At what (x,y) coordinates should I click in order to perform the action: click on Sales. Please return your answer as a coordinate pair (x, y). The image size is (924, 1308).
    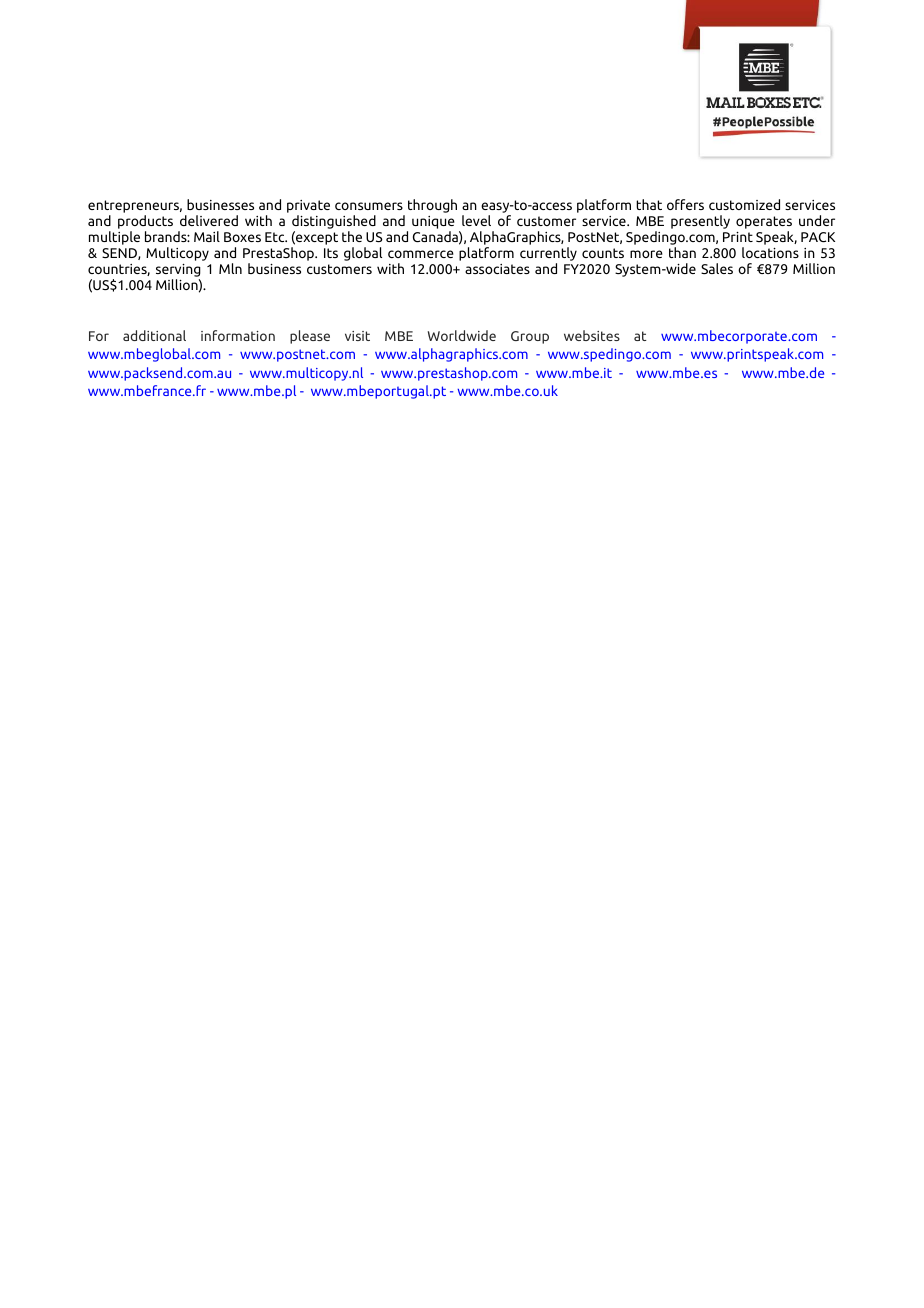
    Looking at the image, I should click on (717, 268).
